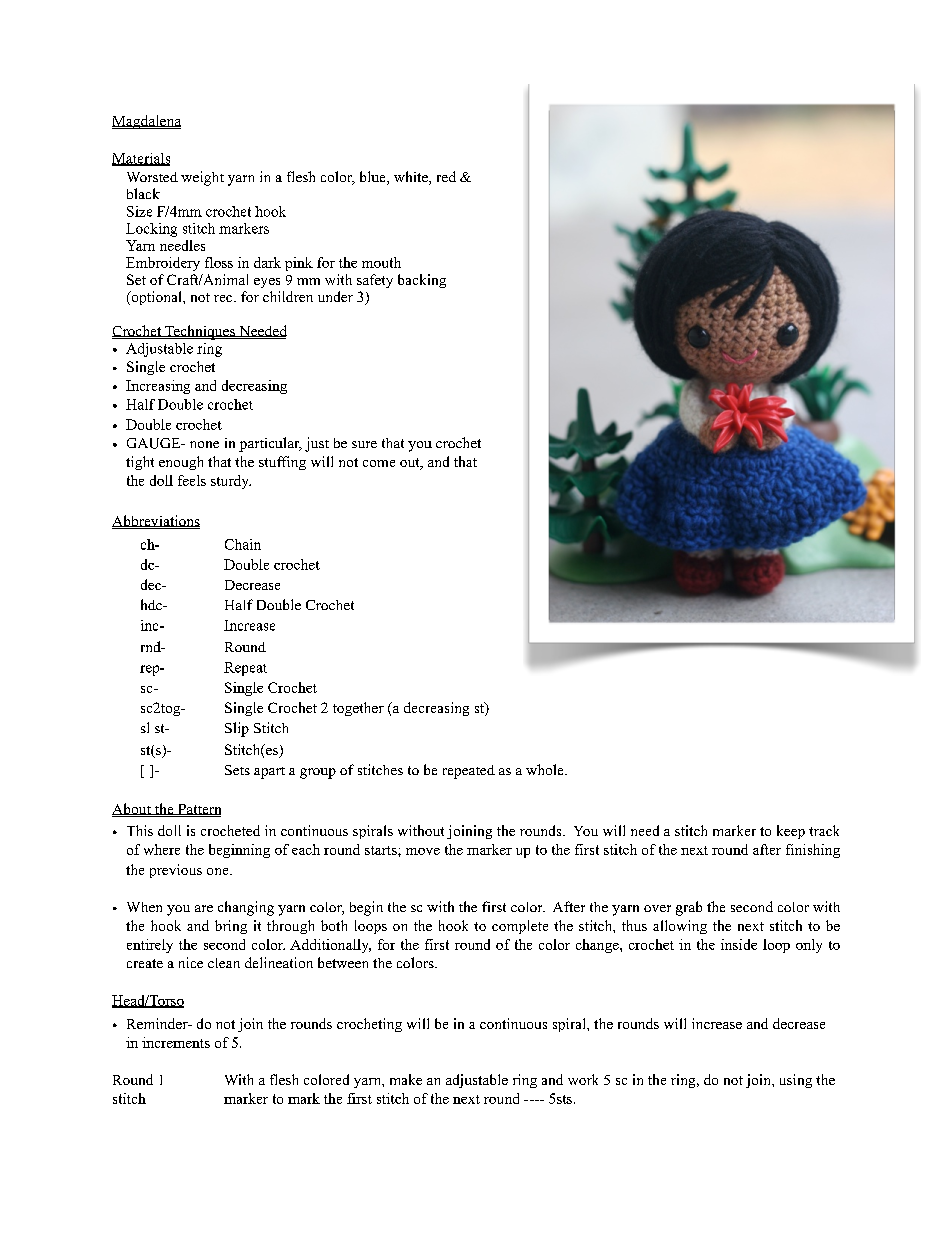 This screenshot has height=1233, width=952. I want to click on blue, so click(374, 178).
